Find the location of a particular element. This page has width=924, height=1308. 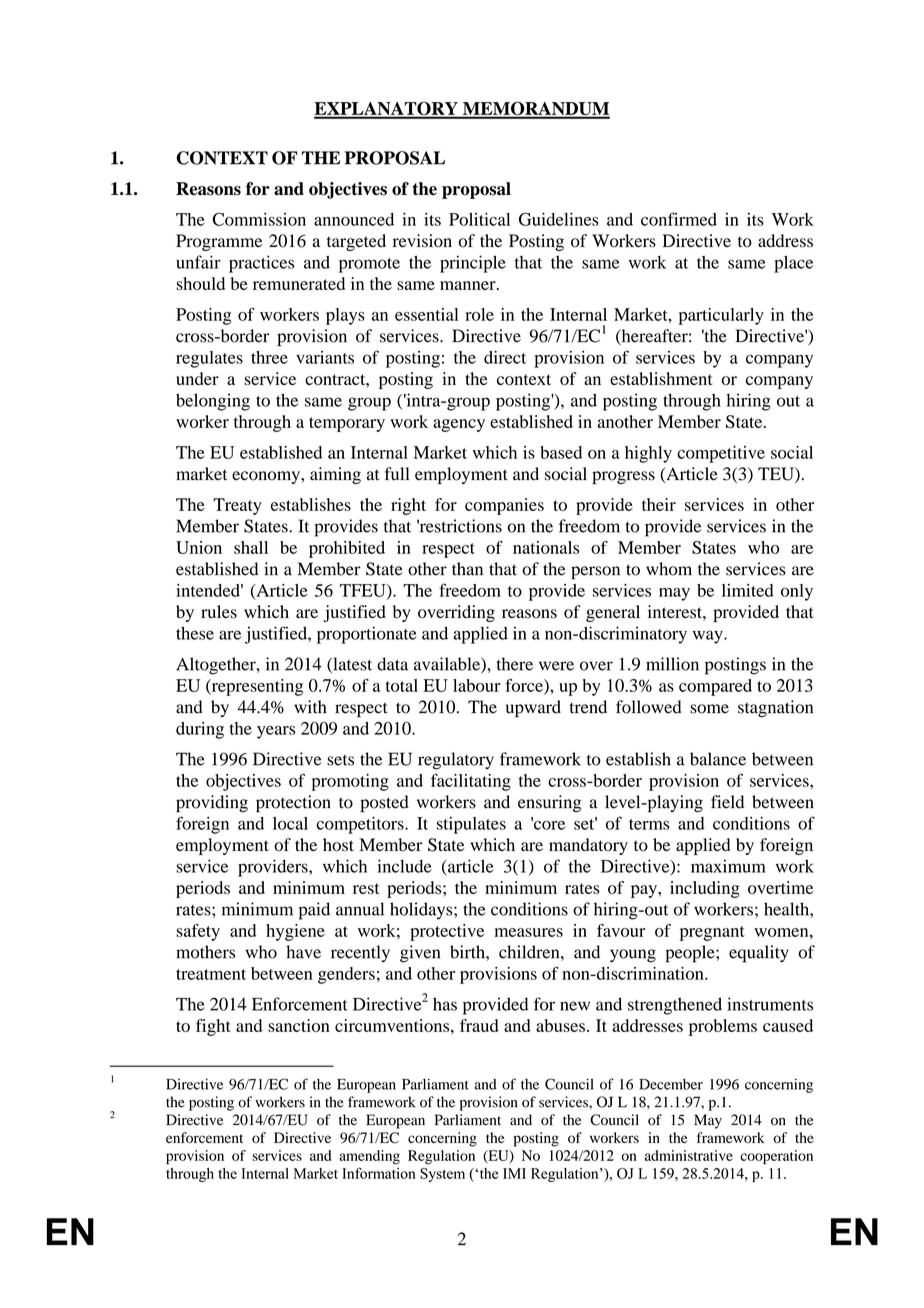

confirmed is located at coordinates (679, 219).
